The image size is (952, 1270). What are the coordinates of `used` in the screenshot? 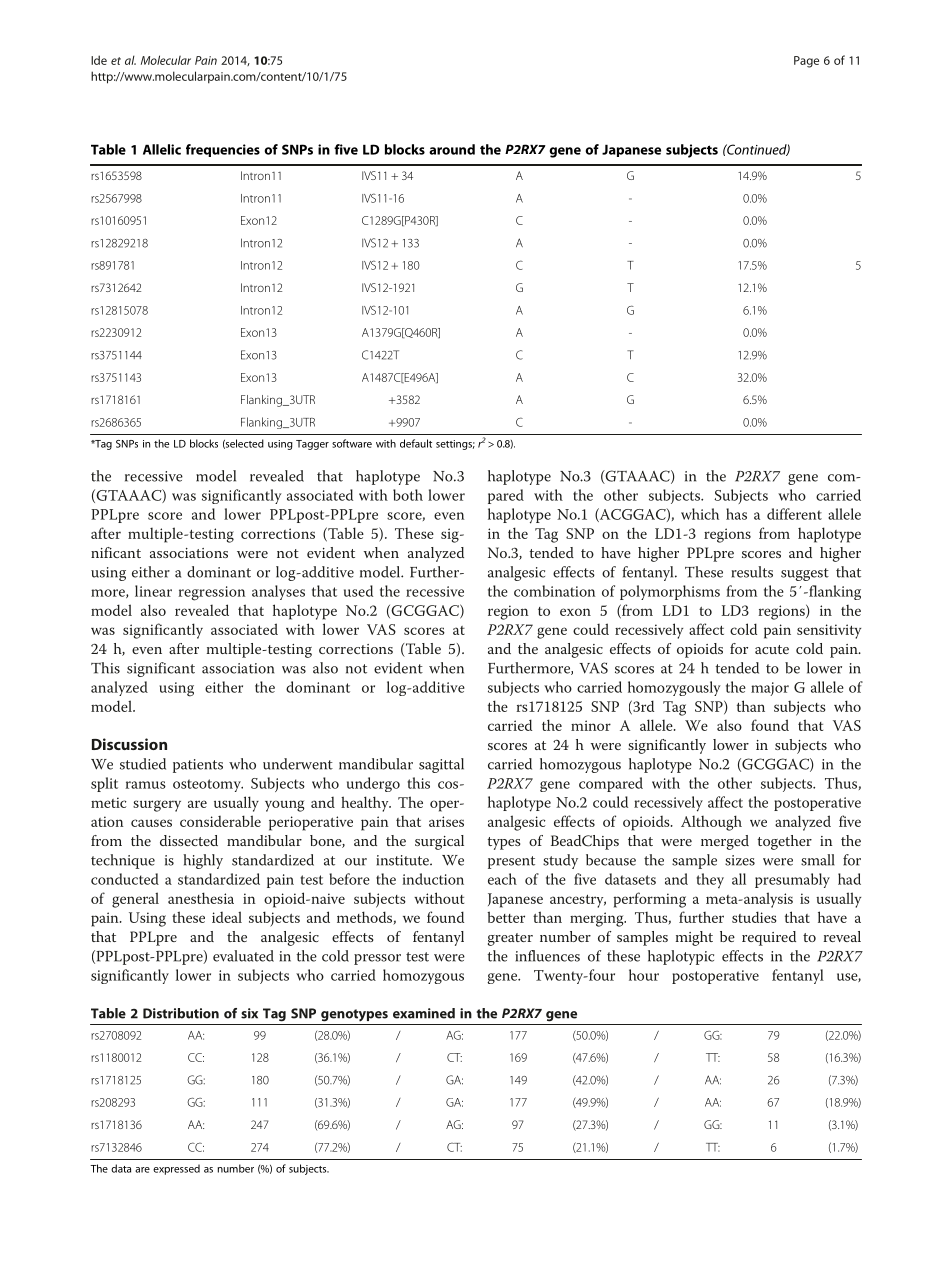 It's located at (358, 591).
